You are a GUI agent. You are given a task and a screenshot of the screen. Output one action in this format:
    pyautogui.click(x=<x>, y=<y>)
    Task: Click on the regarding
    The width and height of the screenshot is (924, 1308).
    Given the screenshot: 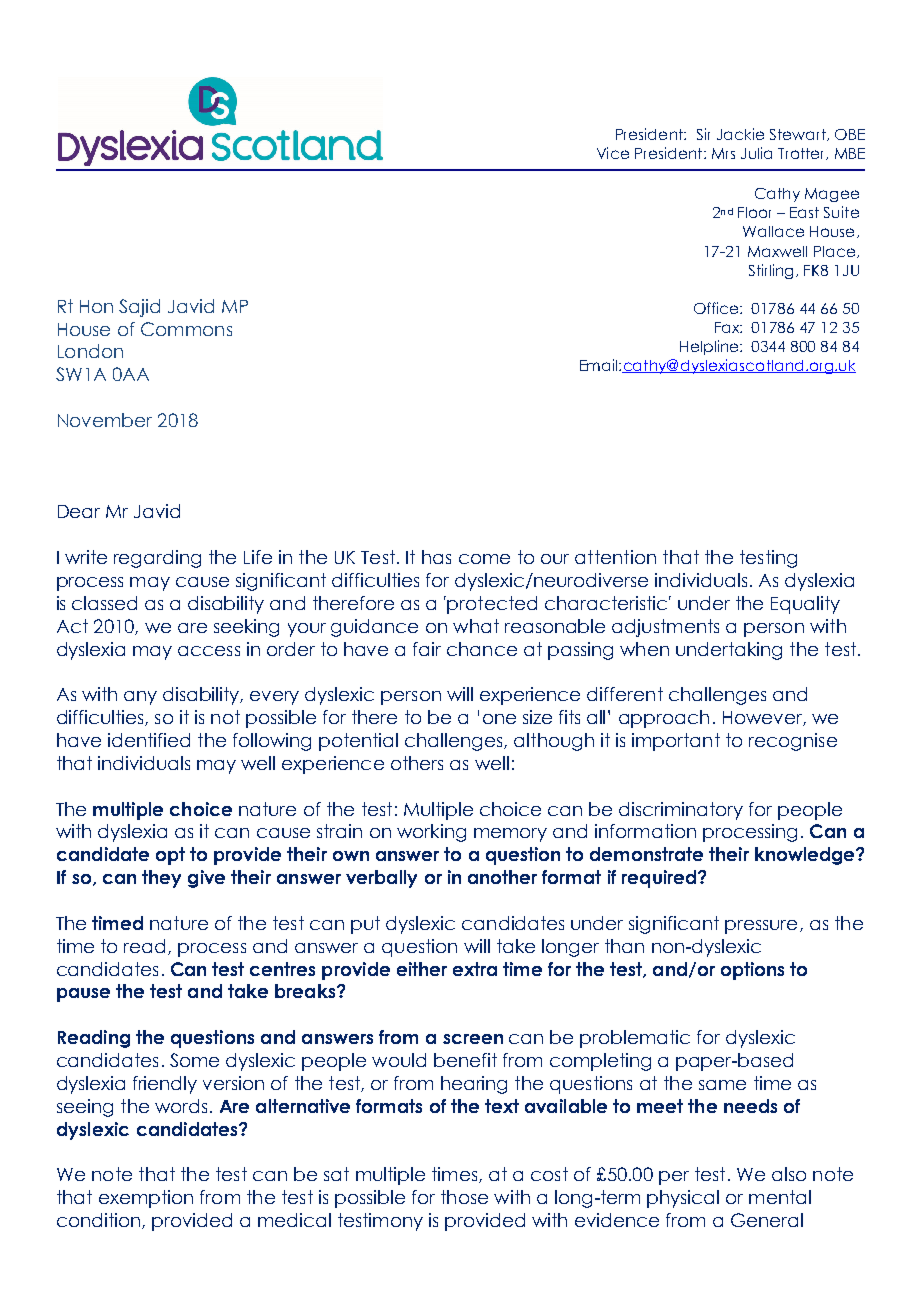 What is the action you would take?
    pyautogui.click(x=157, y=559)
